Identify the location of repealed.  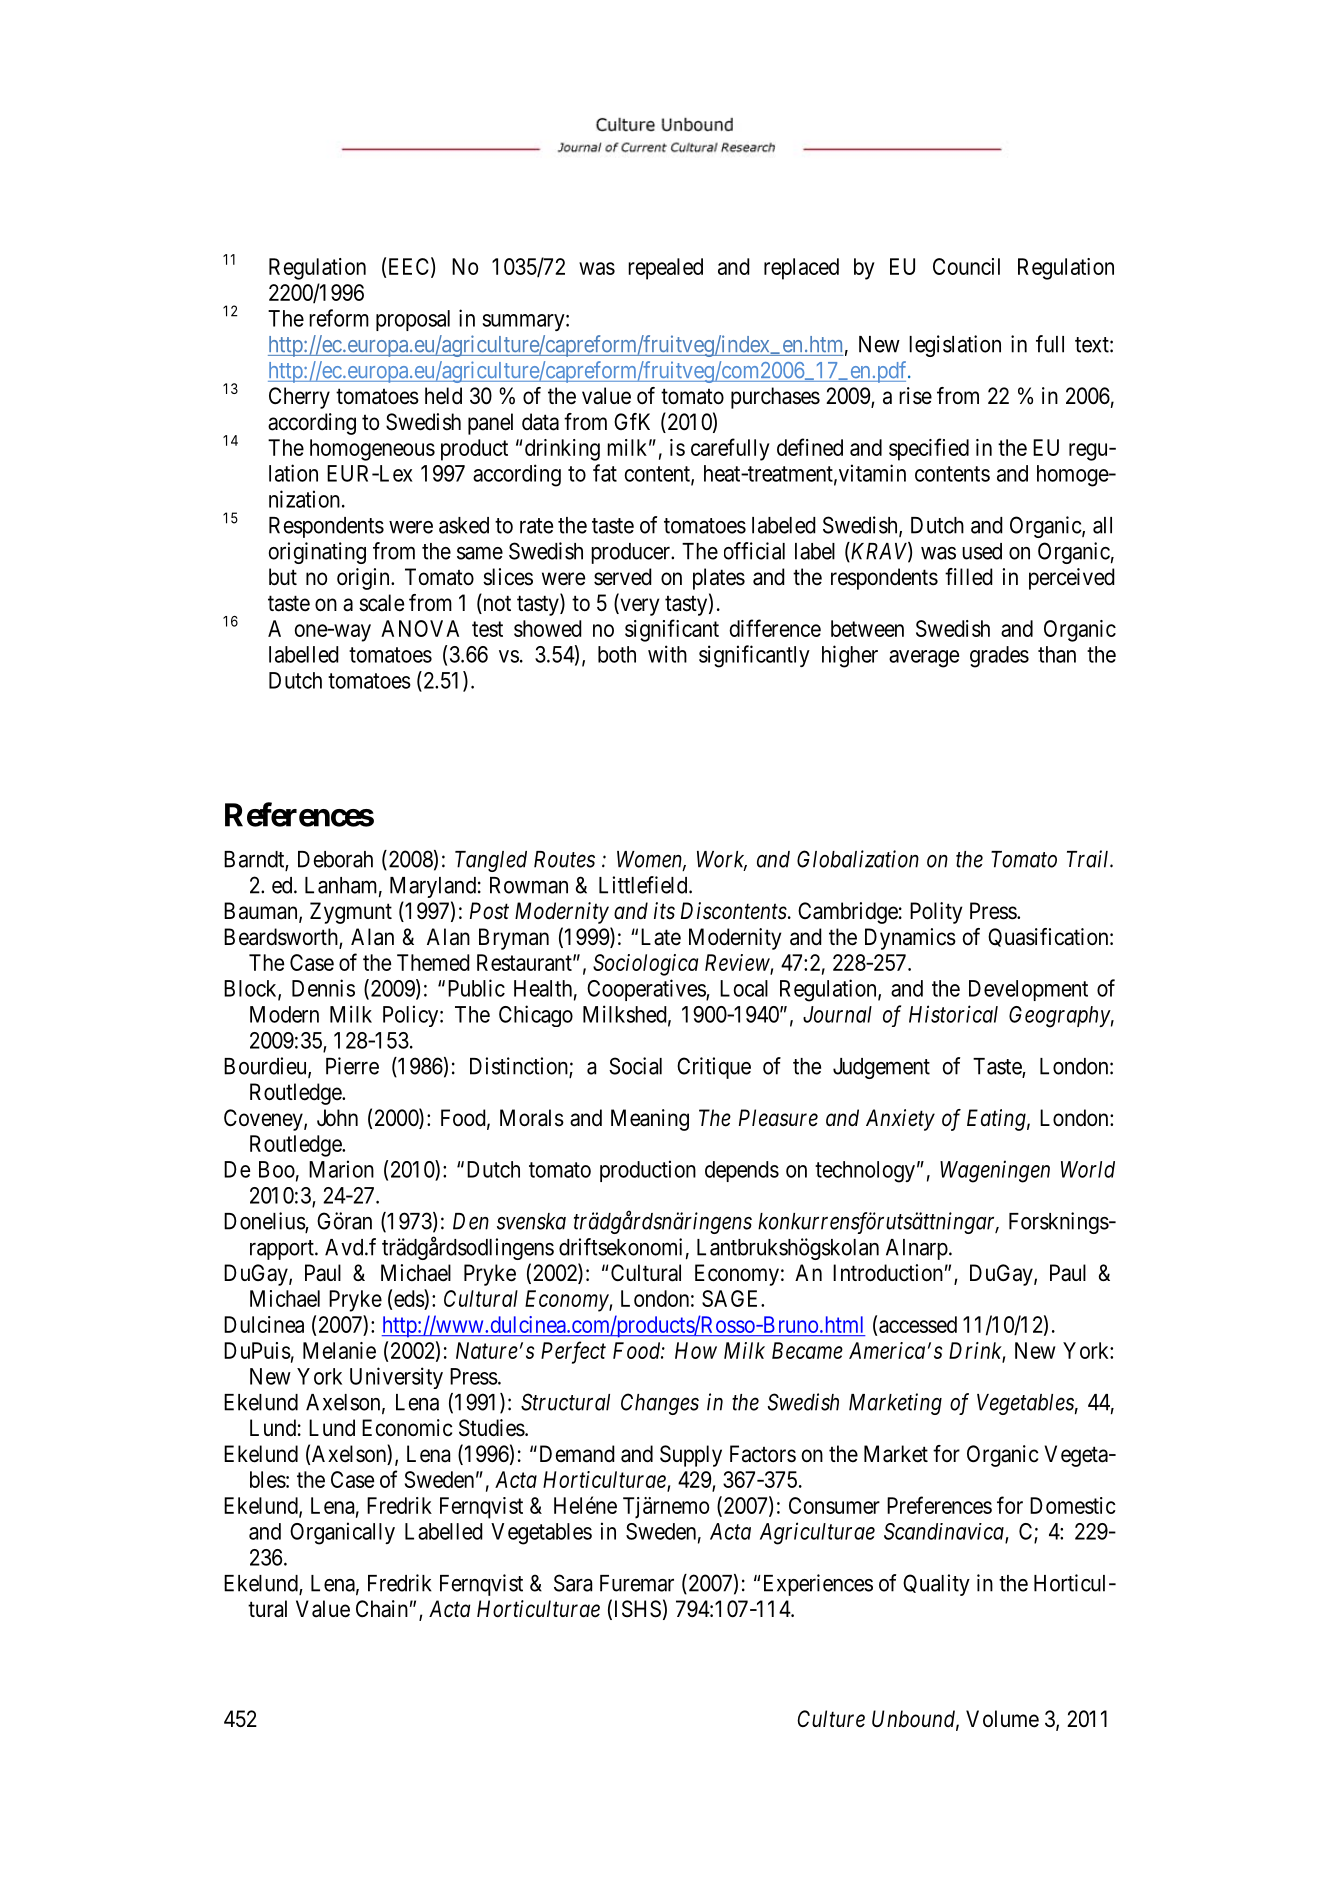
(665, 269).
